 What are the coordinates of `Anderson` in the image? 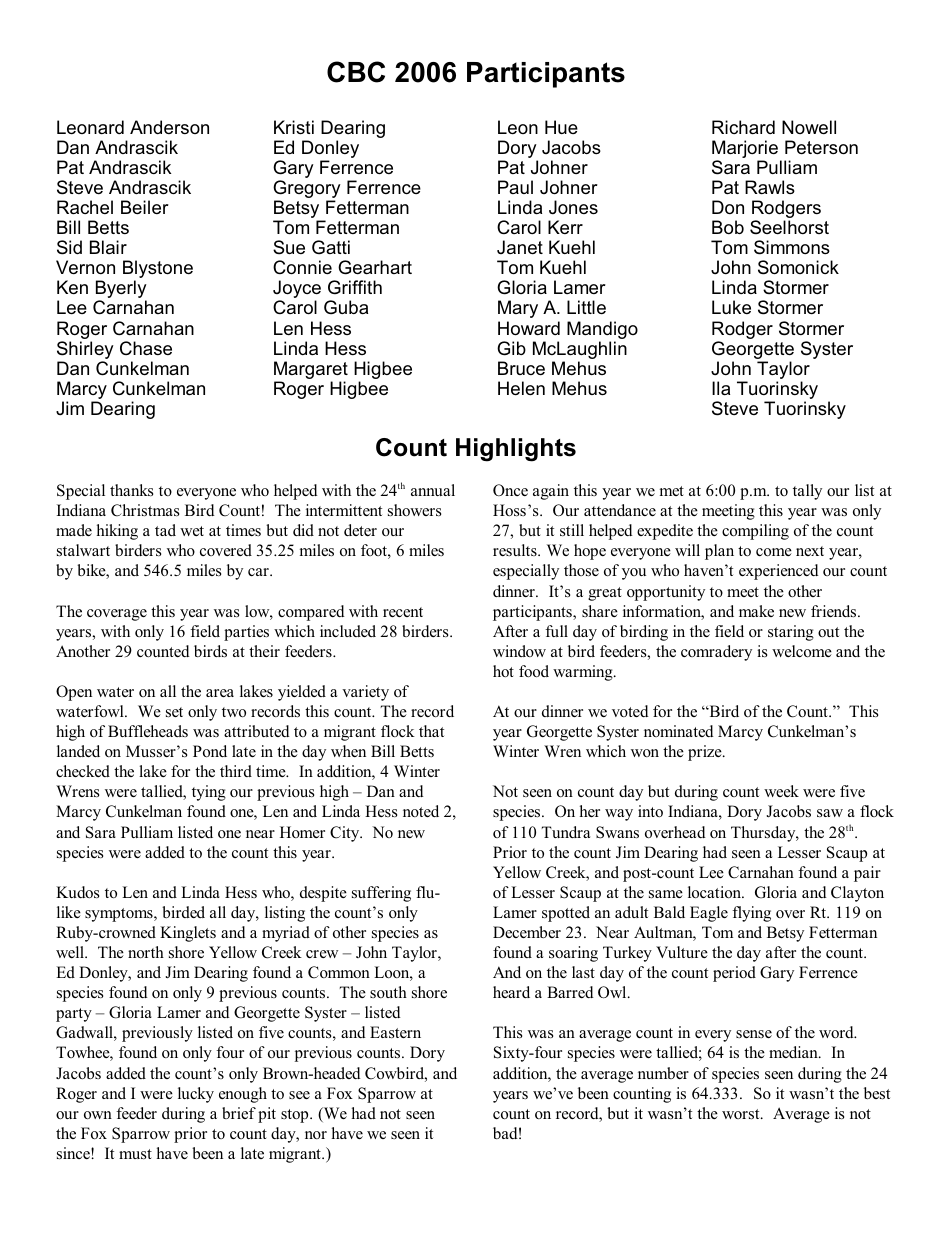 It's located at (169, 127).
